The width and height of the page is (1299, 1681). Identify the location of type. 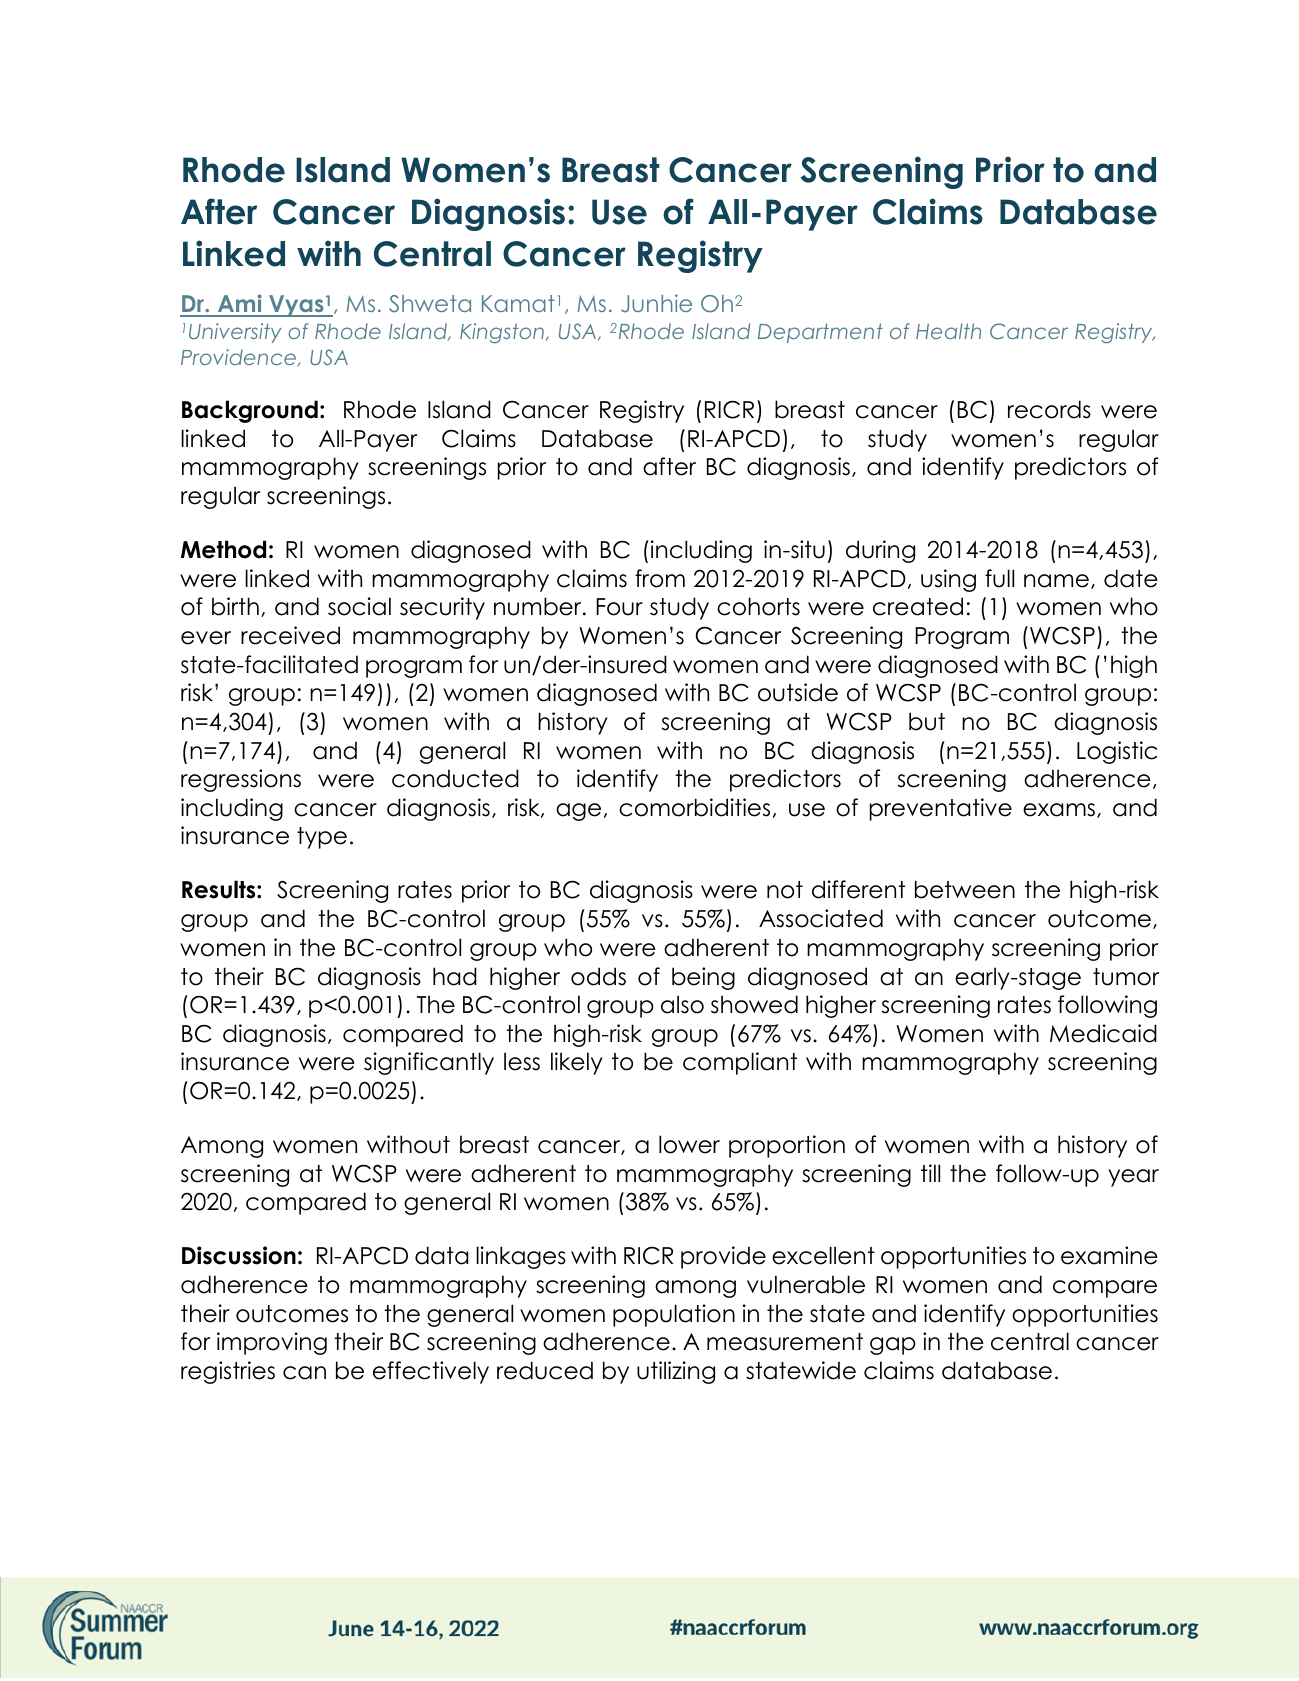
(322, 838).
